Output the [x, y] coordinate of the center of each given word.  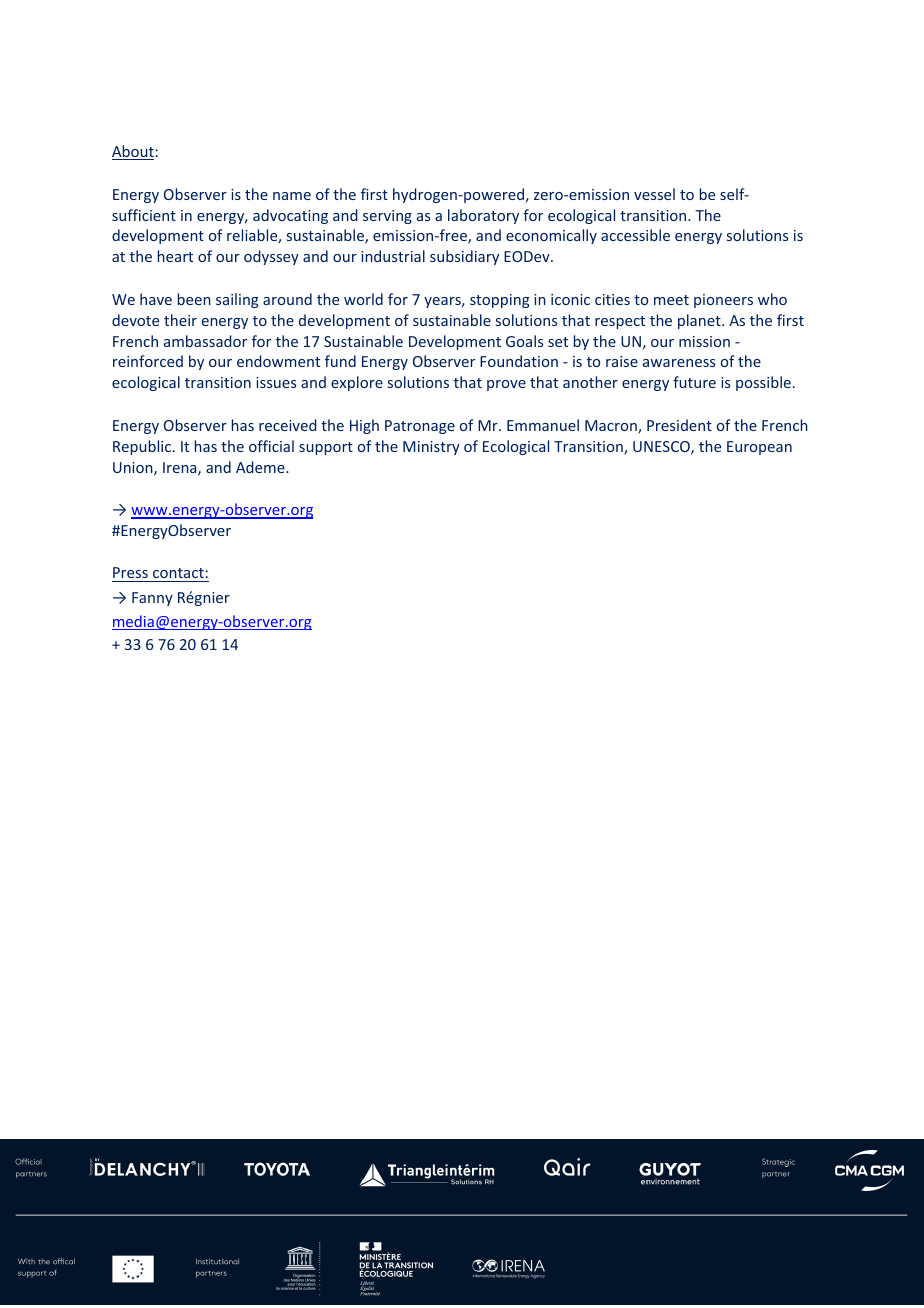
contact [178, 575]
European [759, 448]
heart [175, 256]
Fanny [152, 599]
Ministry [431, 448]
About [133, 152]
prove [506, 385]
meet [671, 300]
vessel [654, 194]
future [694, 382]
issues [276, 382]
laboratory [483, 216]
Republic [143, 447]
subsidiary [464, 257]
